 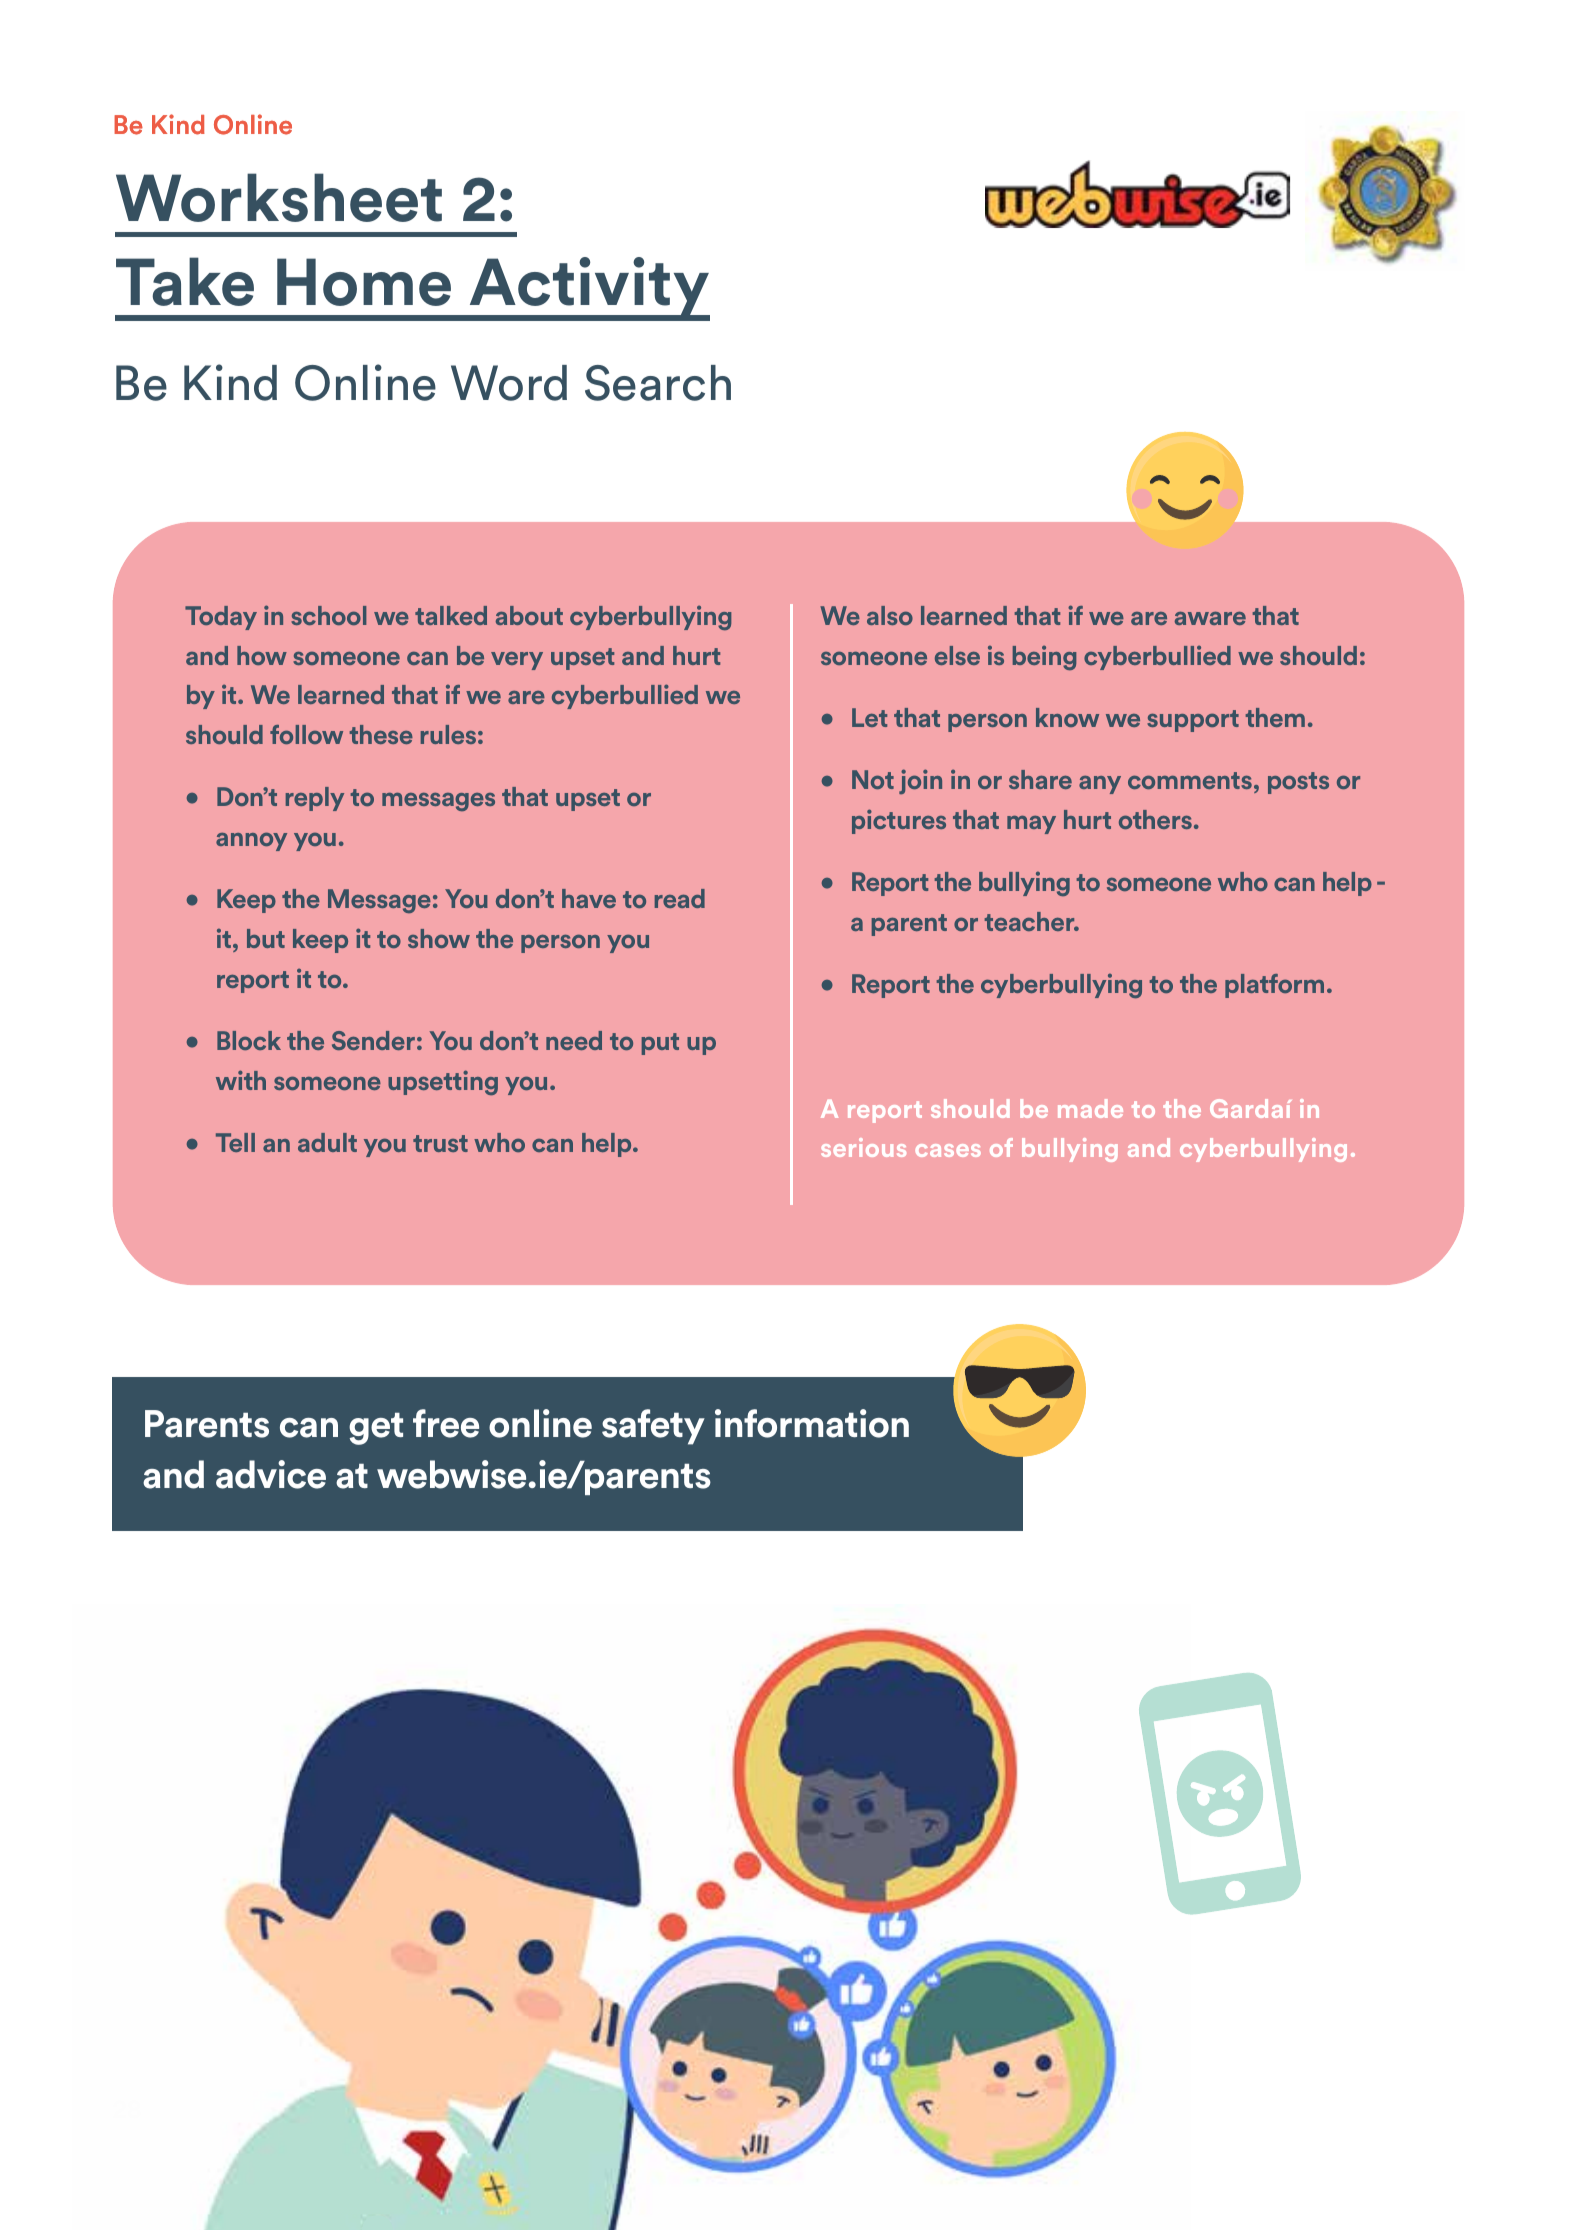 I want to click on others, so click(x=1155, y=819).
